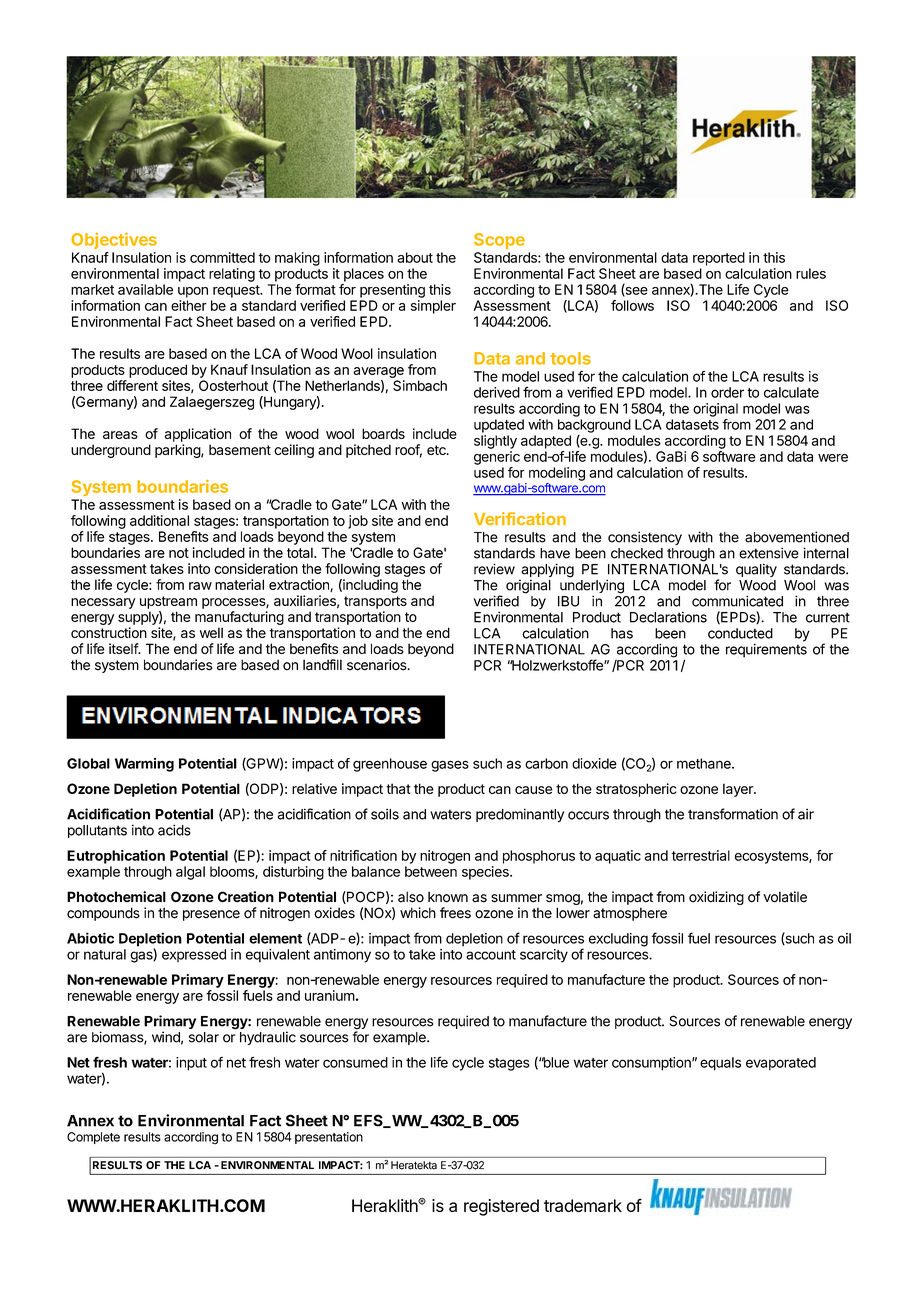  Describe the element at coordinates (501, 1207) in the screenshot. I see `registered` at that location.
